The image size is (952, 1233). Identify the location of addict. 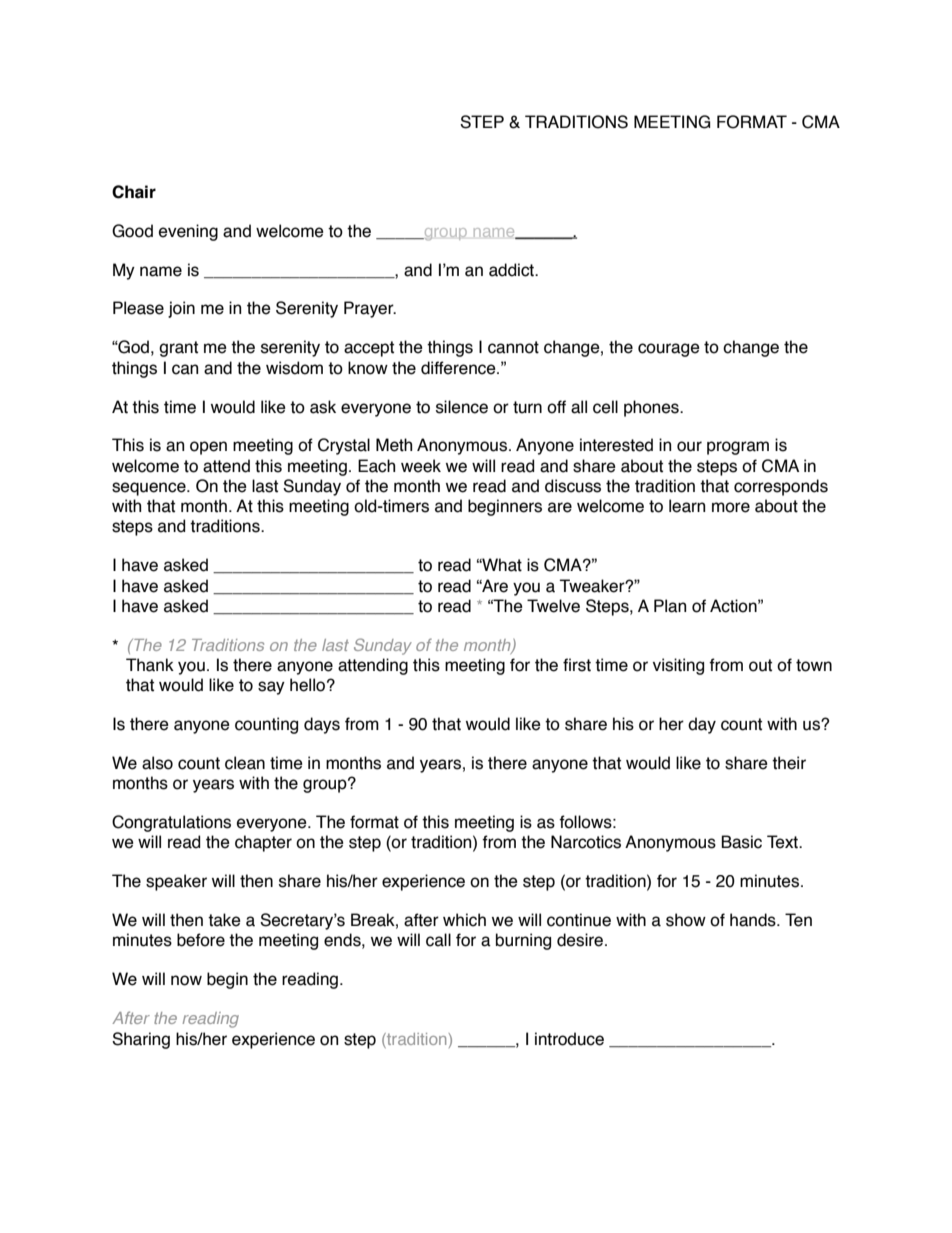
(512, 270).
